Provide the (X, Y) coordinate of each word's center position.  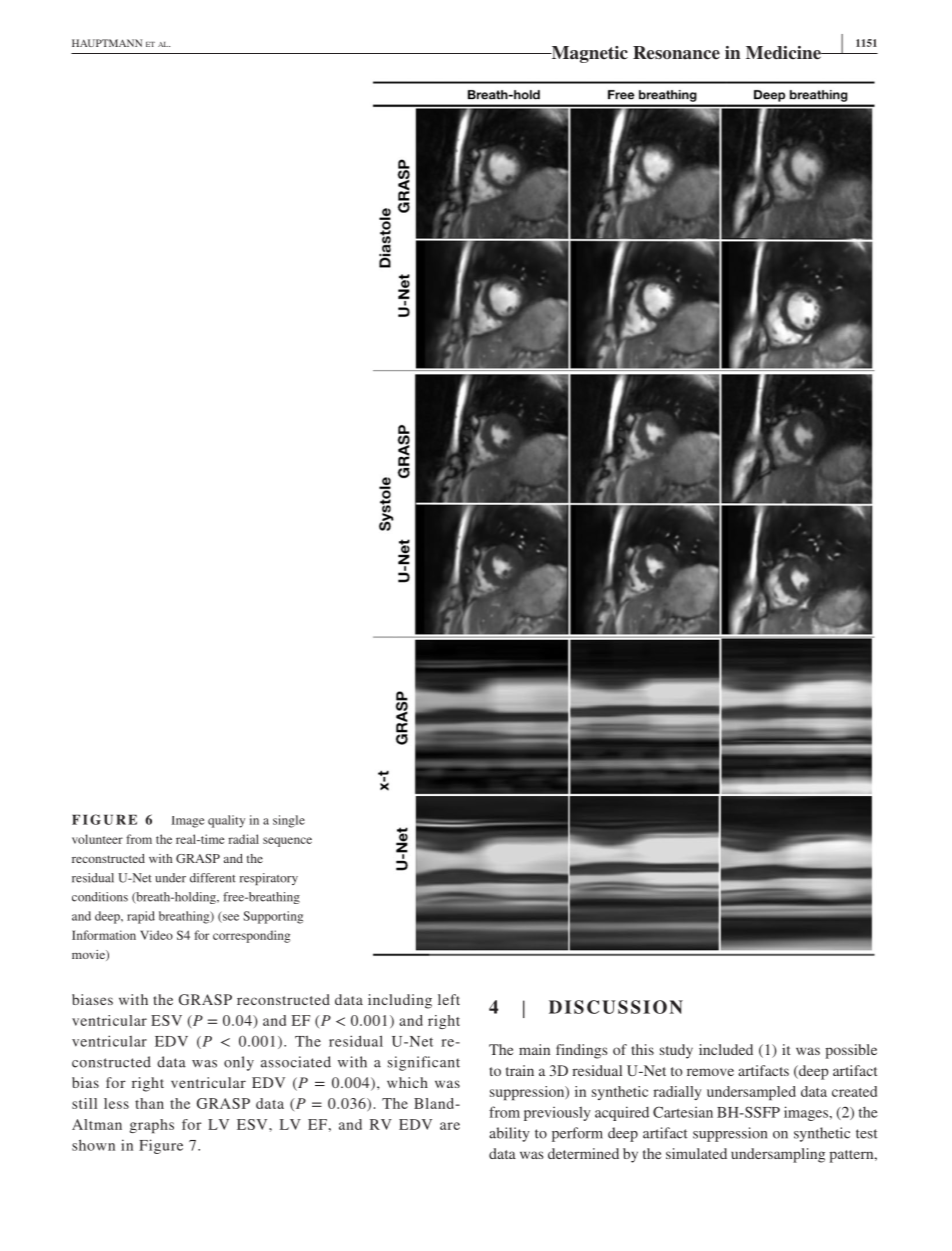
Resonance (676, 53)
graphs (152, 1126)
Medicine (784, 53)
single (289, 821)
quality (226, 821)
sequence (287, 842)
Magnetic (588, 54)
